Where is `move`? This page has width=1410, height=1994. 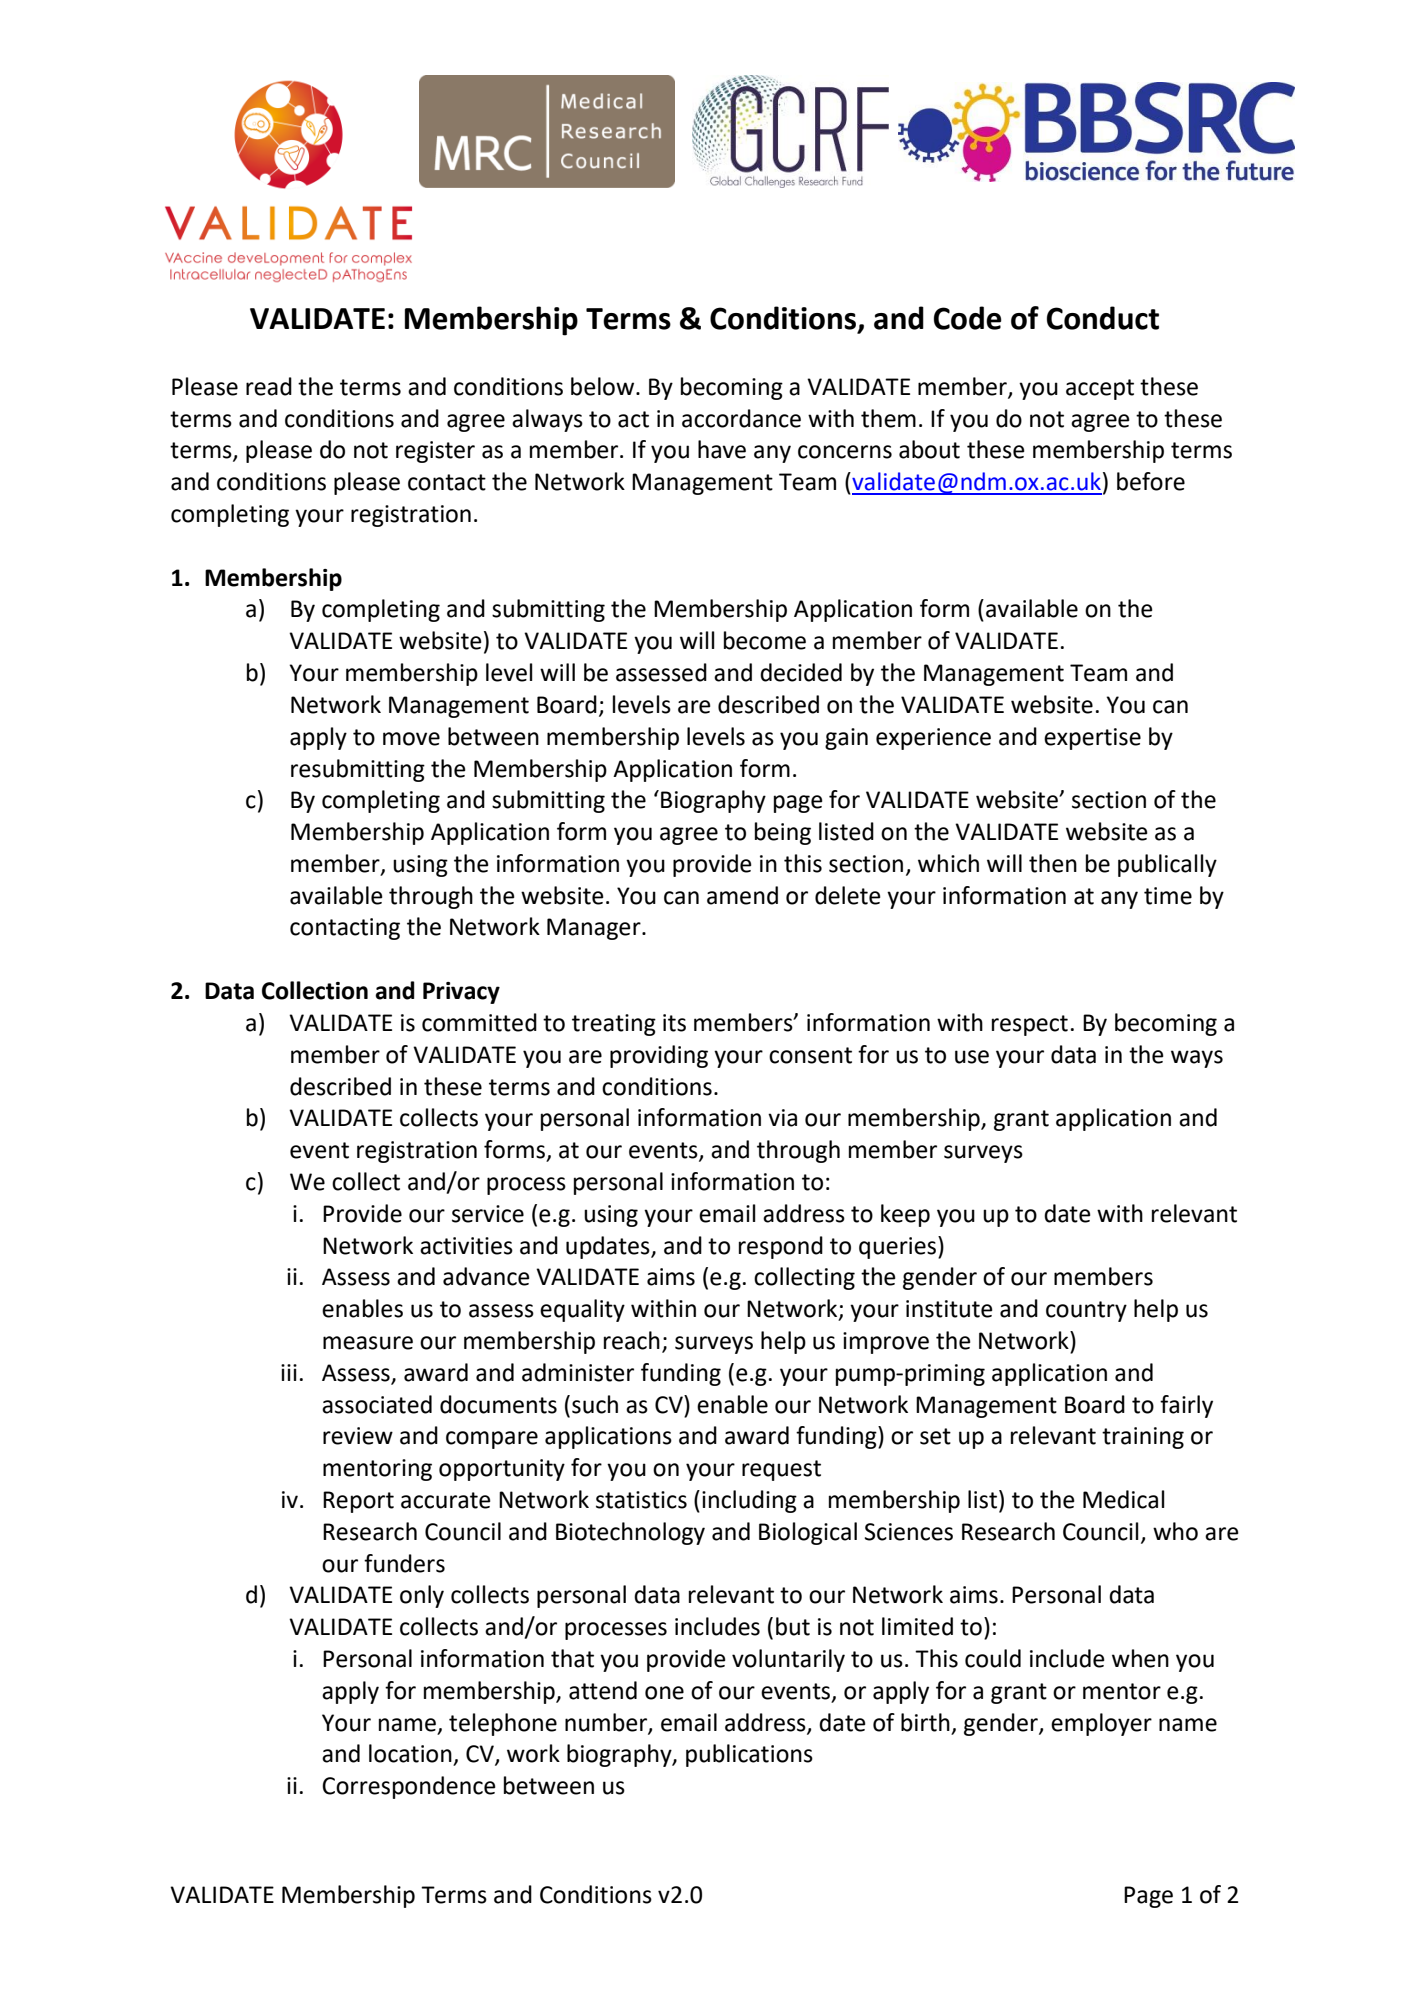
move is located at coordinates (411, 739).
